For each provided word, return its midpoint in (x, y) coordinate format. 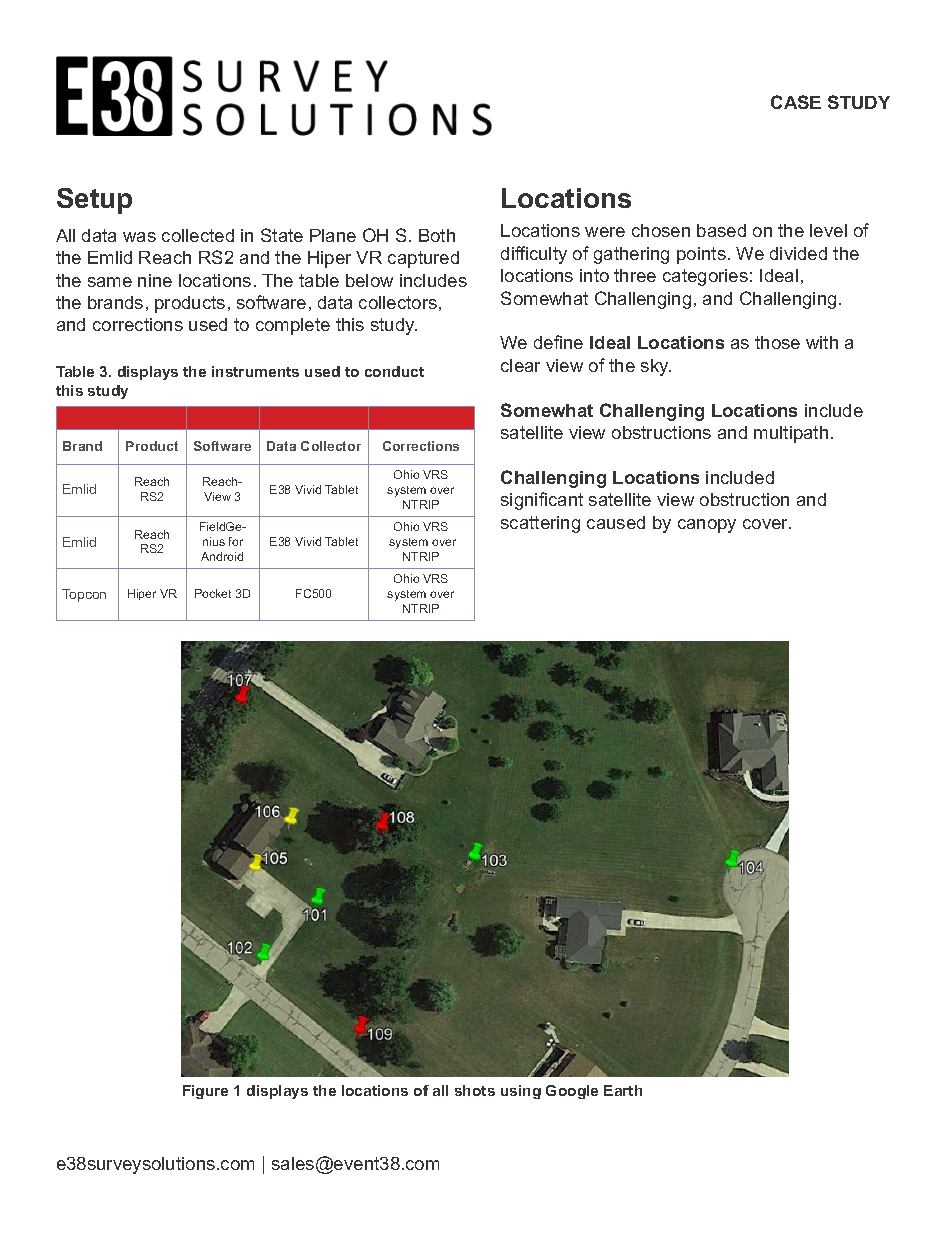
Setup (94, 201)
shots (475, 1090)
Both (437, 235)
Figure (205, 1092)
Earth (623, 1090)
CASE (796, 102)
